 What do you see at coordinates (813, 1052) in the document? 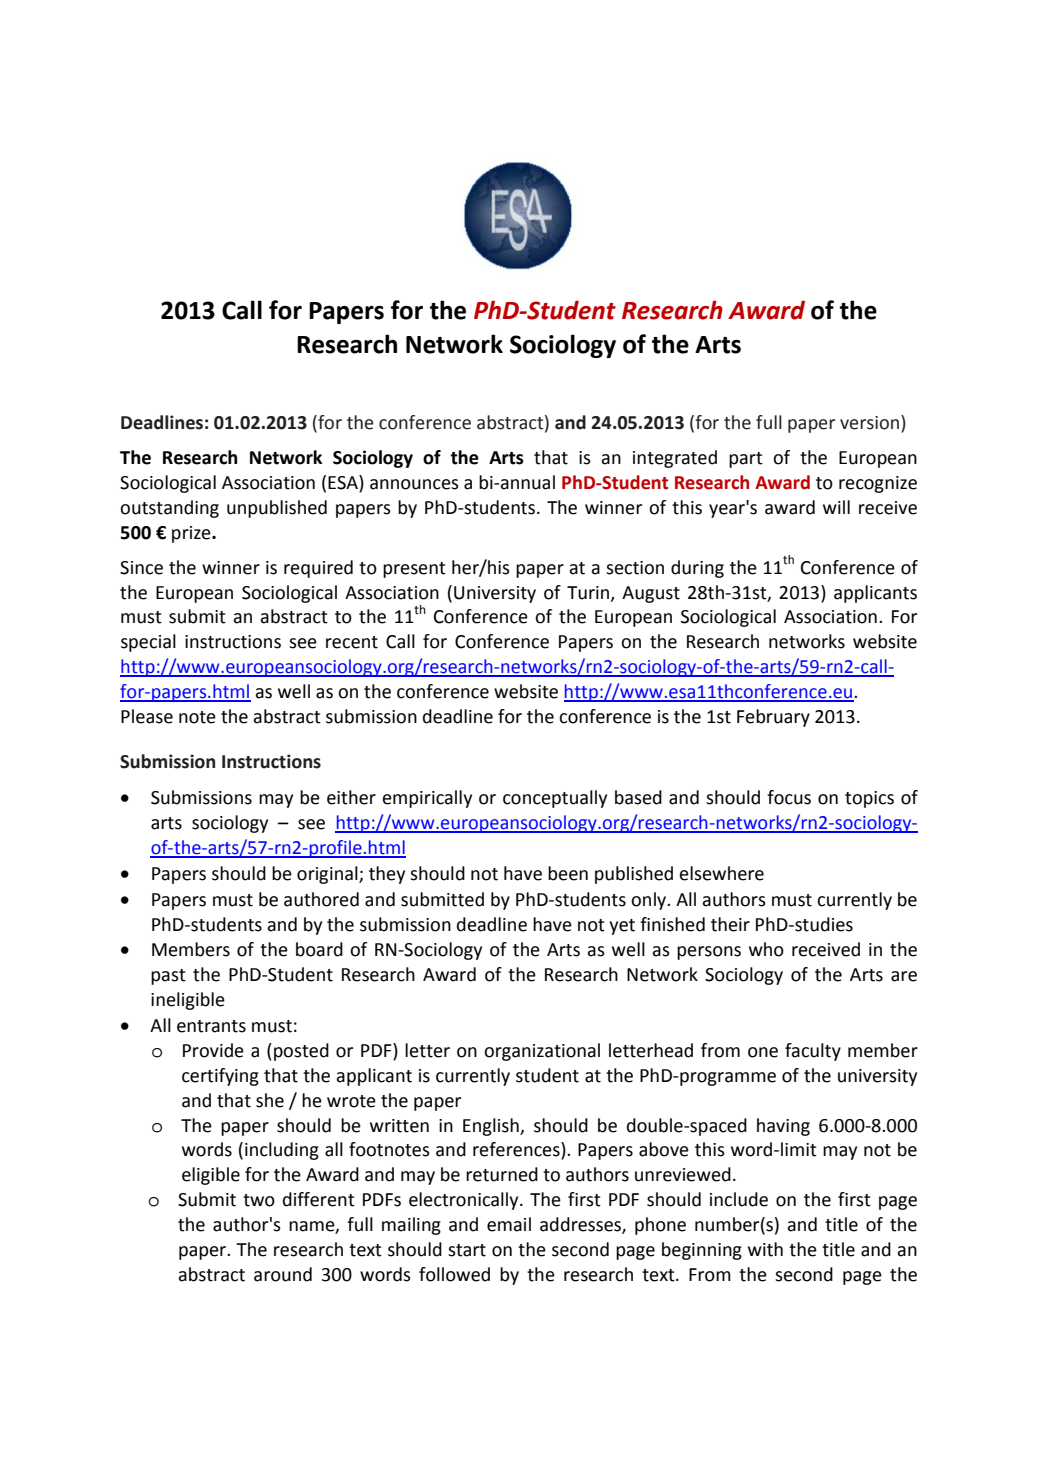
I see `faculty` at bounding box center [813, 1052].
